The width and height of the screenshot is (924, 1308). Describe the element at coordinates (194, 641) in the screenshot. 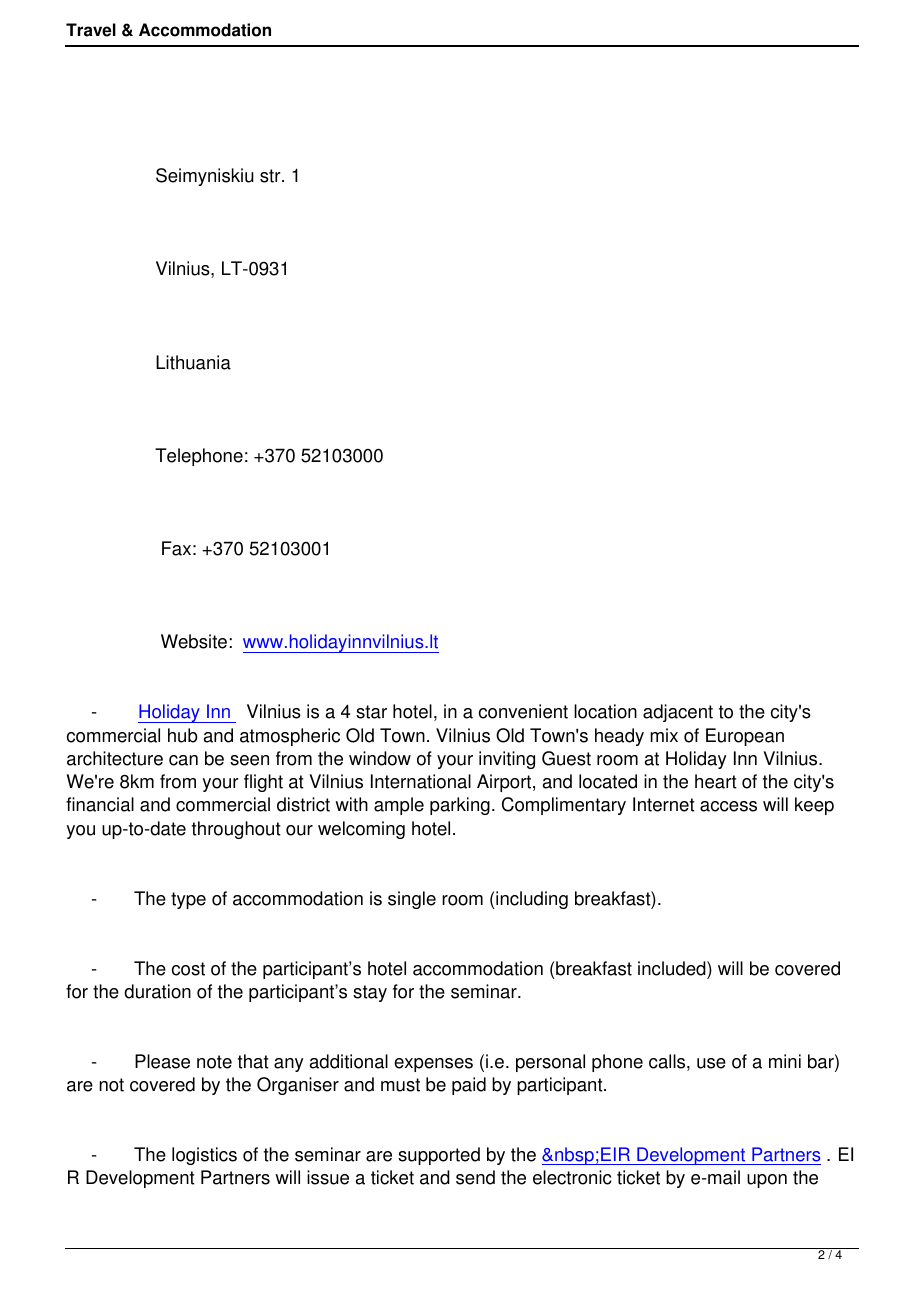

I see `Website` at that location.
